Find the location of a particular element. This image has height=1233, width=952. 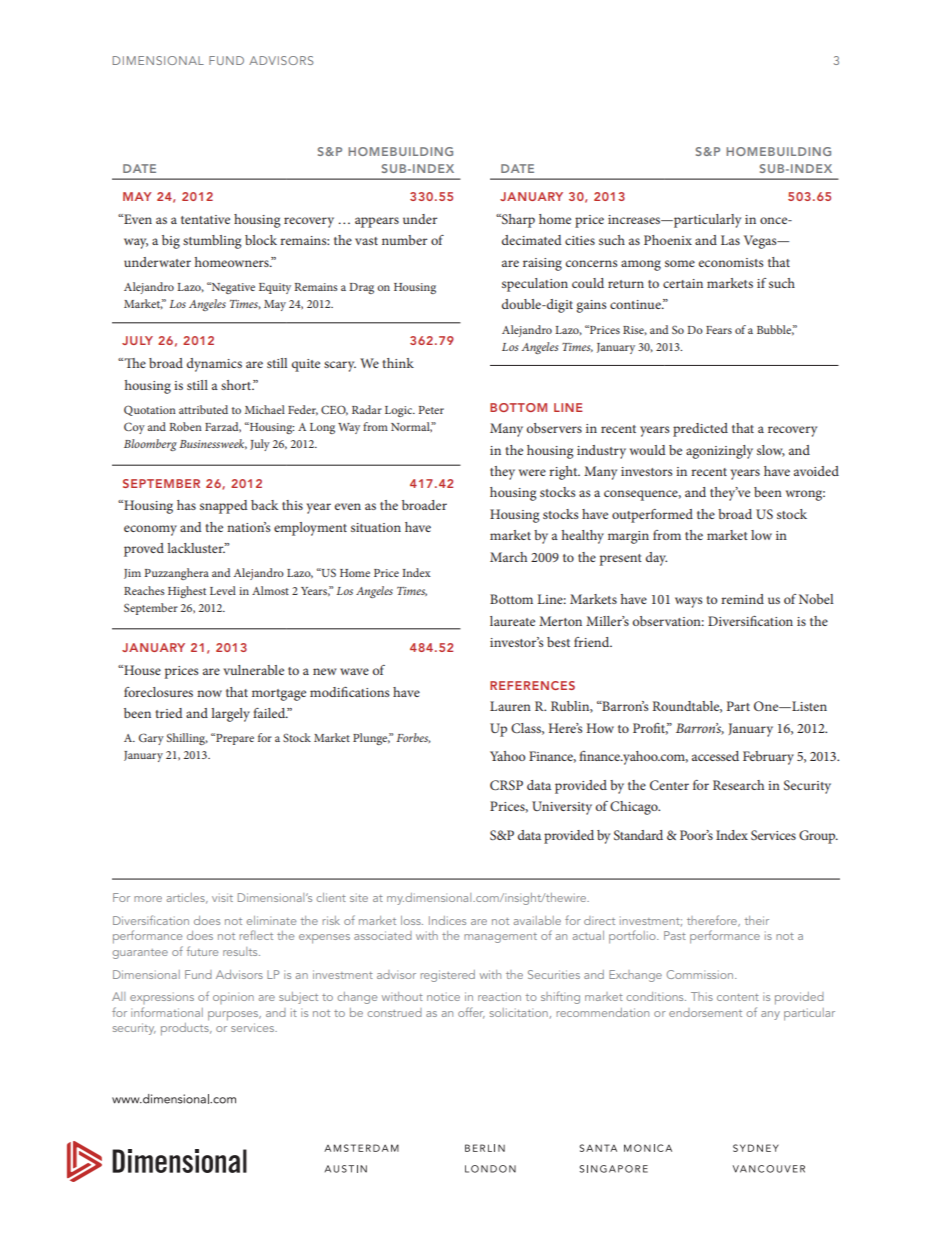

Vegas is located at coordinates (761, 242).
